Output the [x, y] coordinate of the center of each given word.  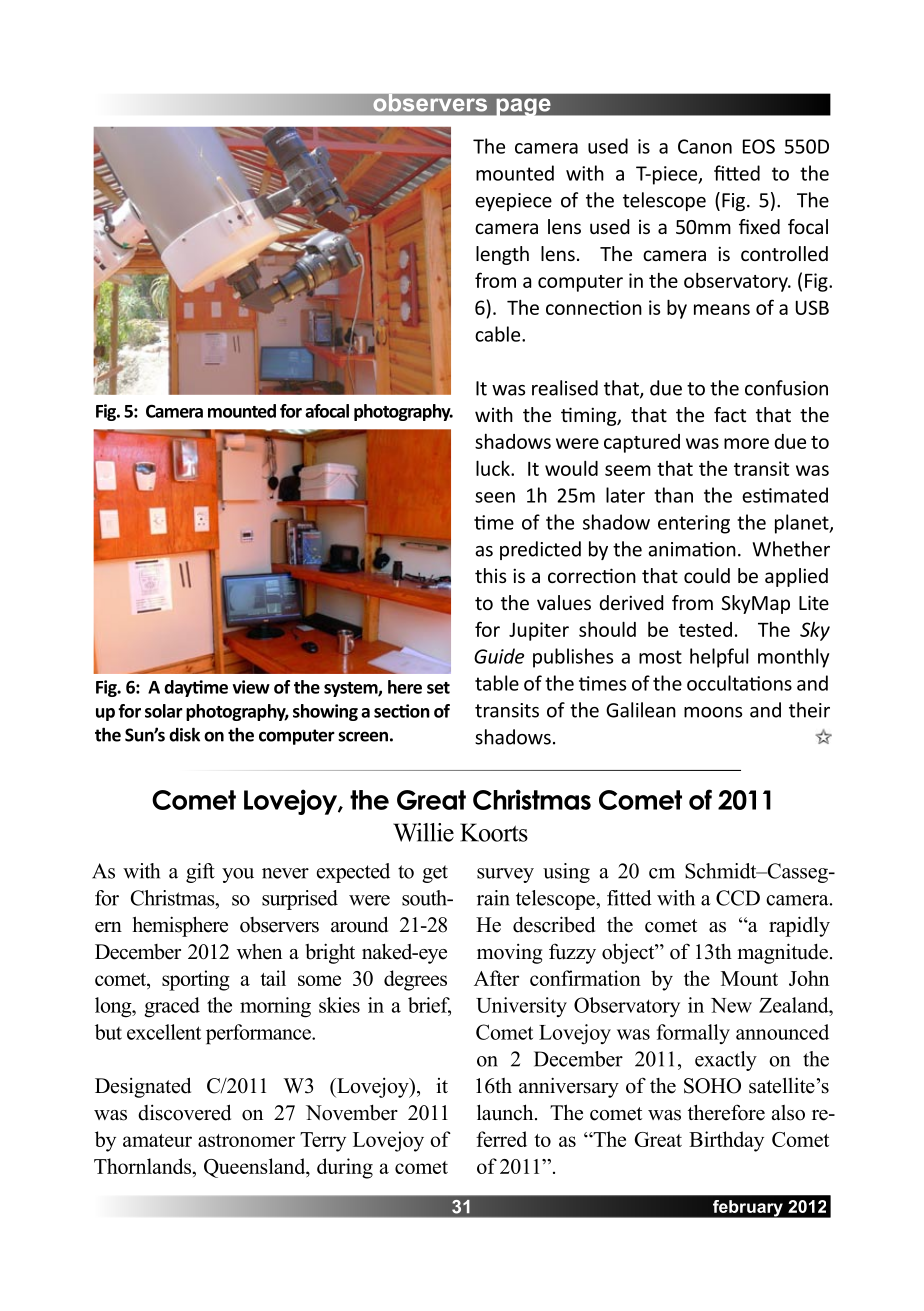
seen [495, 497]
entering [694, 524]
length [502, 255]
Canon [705, 146]
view [251, 687]
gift [200, 873]
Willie [423, 832]
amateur [157, 1140]
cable [499, 334]
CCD [738, 898]
